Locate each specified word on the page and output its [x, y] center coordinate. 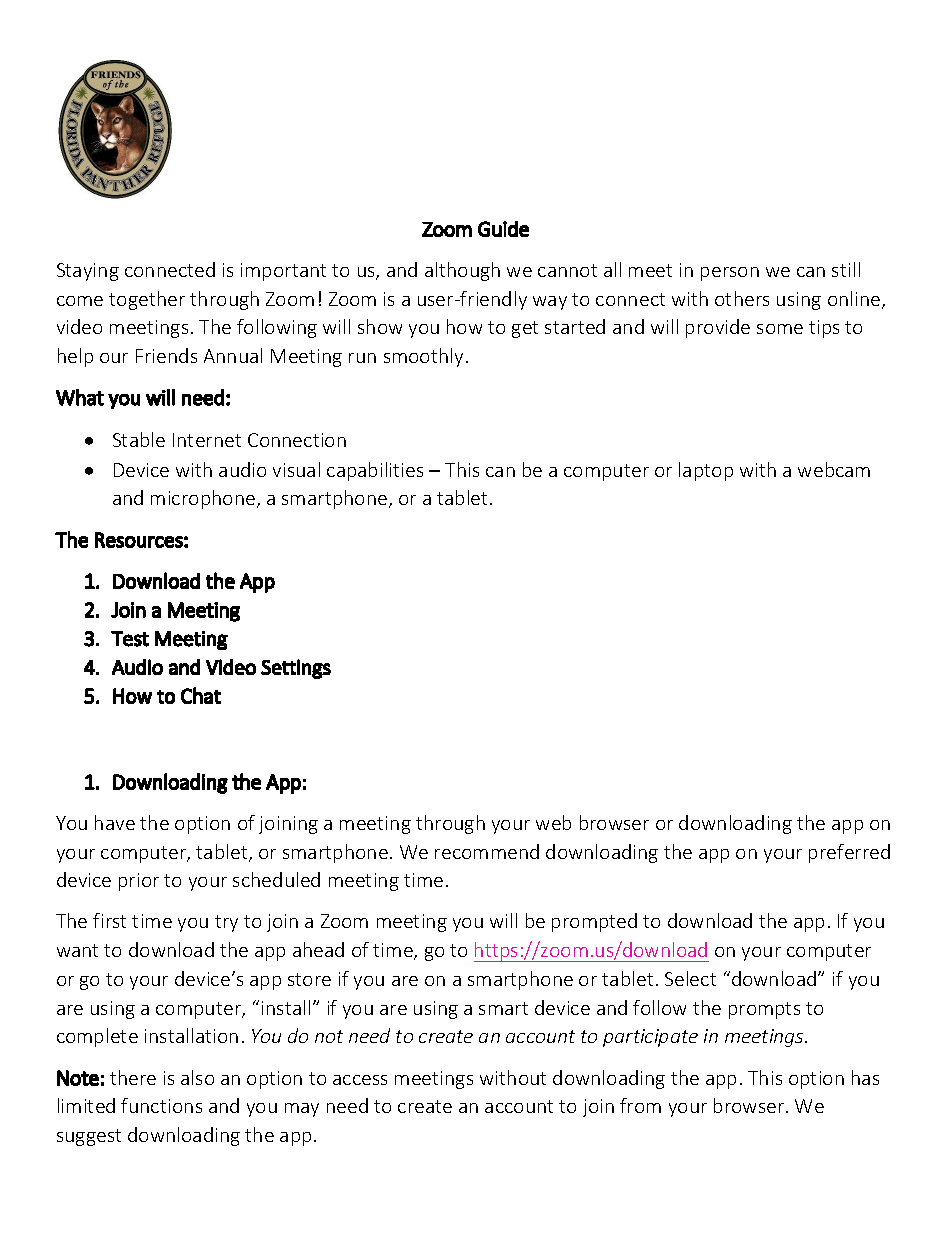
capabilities [375, 471]
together [147, 300]
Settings [296, 669]
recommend [487, 851]
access [360, 1080]
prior [139, 882]
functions [161, 1105]
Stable [139, 439]
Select [690, 978]
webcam [834, 469]
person [730, 274]
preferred [849, 853]
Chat [201, 695]
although [462, 271]
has [865, 1077]
